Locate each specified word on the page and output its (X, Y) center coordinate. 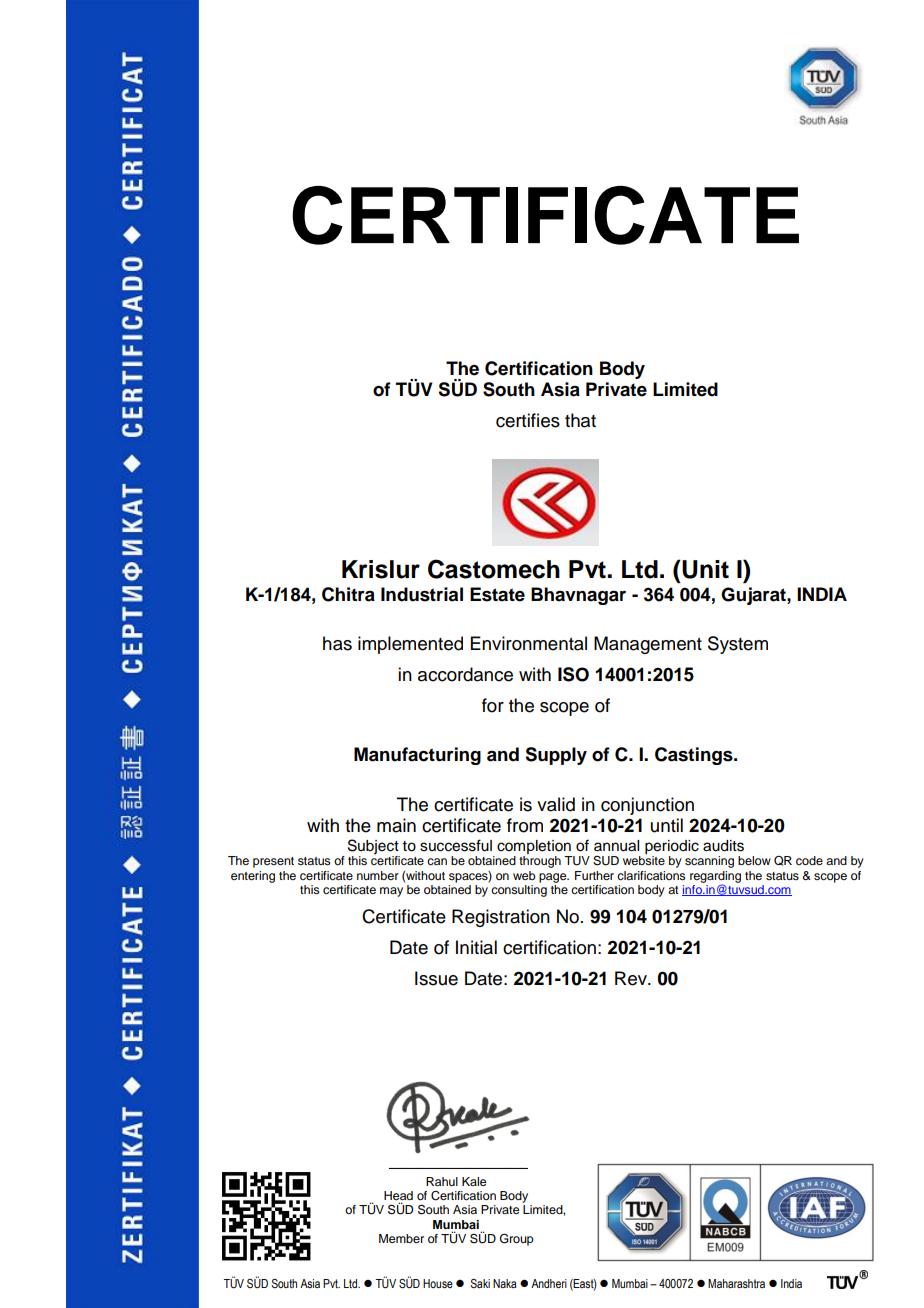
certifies (528, 420)
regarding (715, 878)
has (337, 643)
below (754, 860)
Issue (436, 978)
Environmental (529, 643)
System (738, 645)
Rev (632, 978)
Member (401, 1238)
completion (534, 847)
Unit (704, 569)
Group (517, 1239)
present (273, 862)
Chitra (348, 594)
